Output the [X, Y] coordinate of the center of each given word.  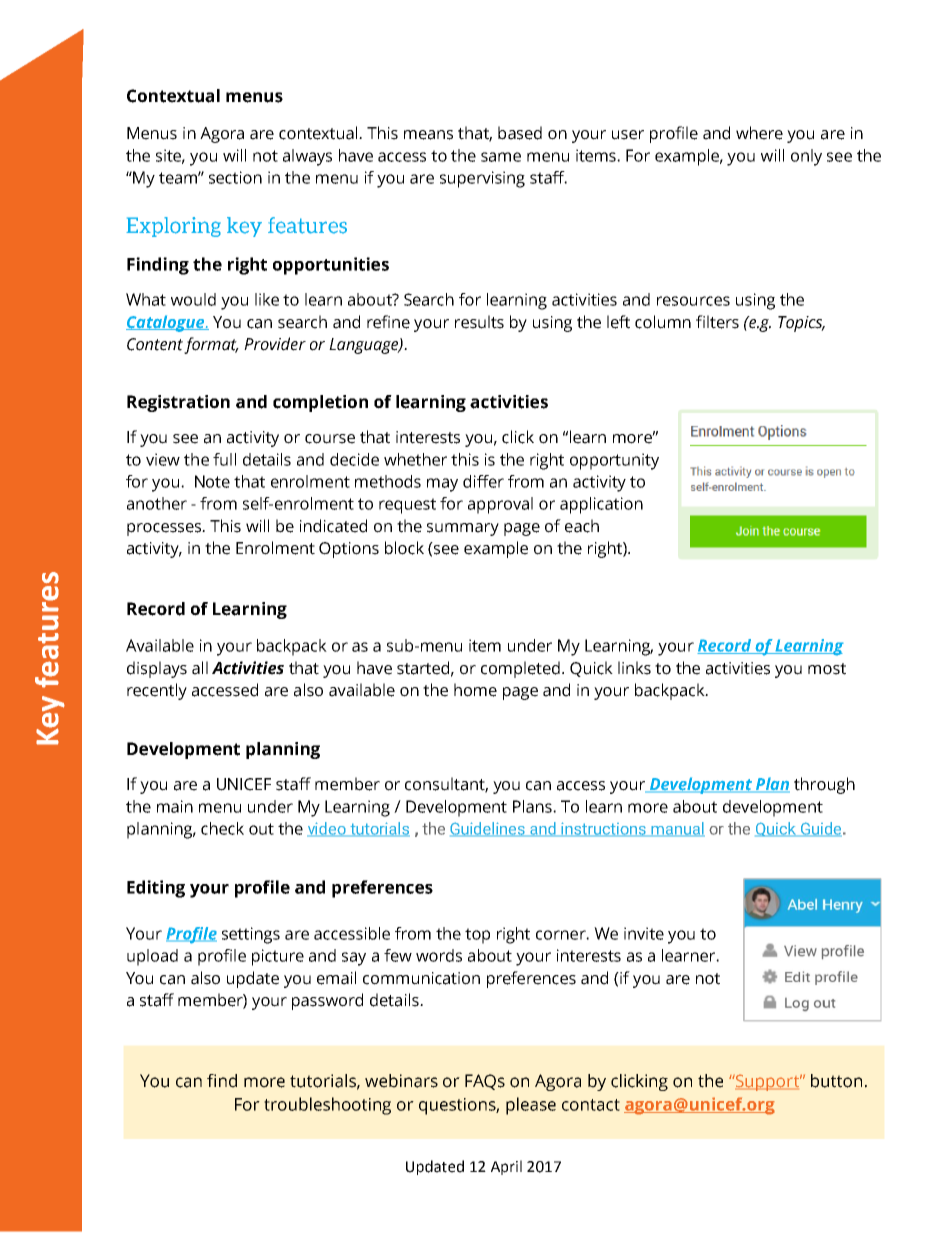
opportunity [614, 461]
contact [591, 1105]
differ [483, 481]
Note [212, 481]
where [759, 133]
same [501, 157]
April [506, 1167]
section [235, 177]
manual [677, 829]
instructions [603, 829]
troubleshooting [327, 1106]
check [222, 828]
